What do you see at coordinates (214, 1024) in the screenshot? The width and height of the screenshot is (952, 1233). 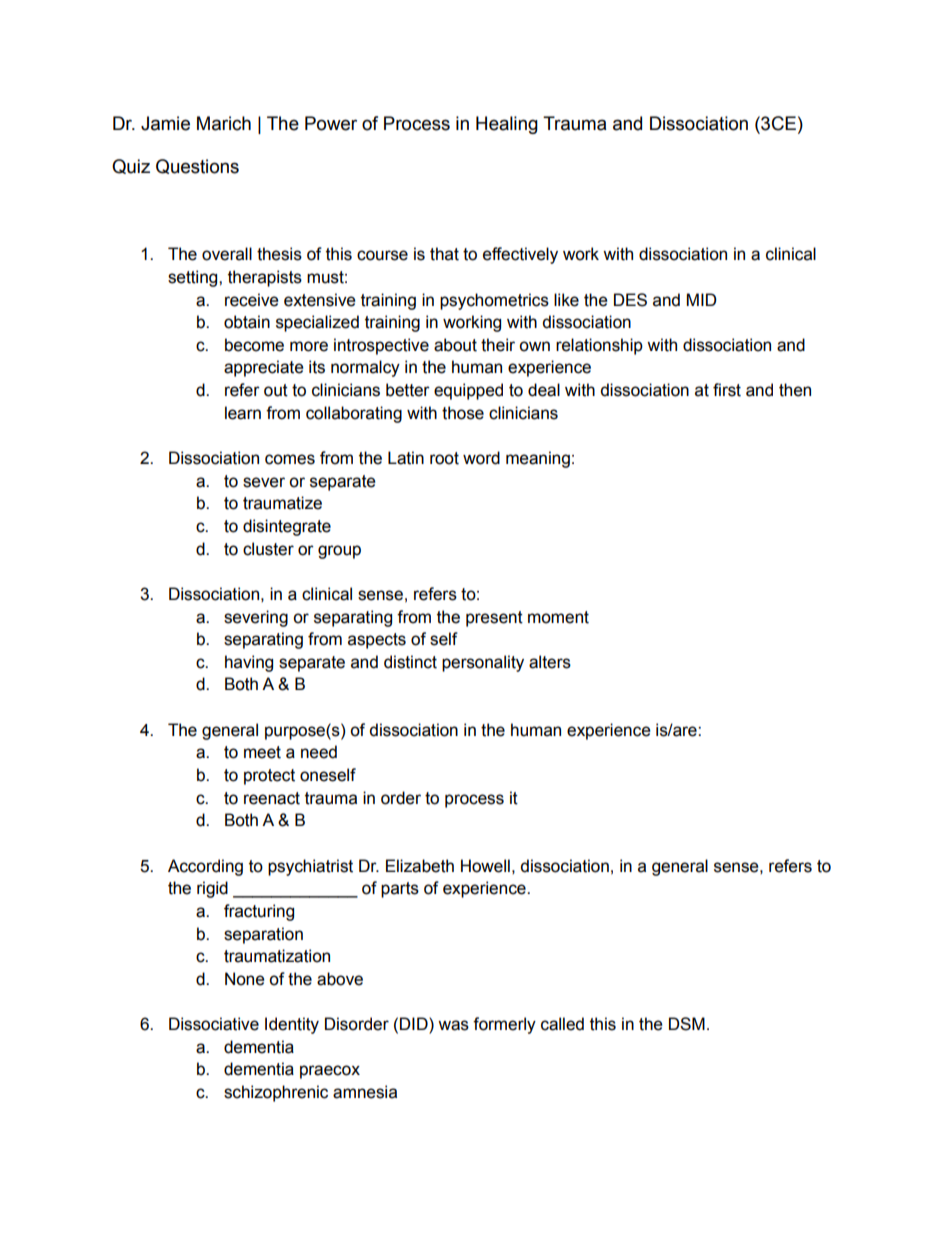 I see `Dissociative` at bounding box center [214, 1024].
